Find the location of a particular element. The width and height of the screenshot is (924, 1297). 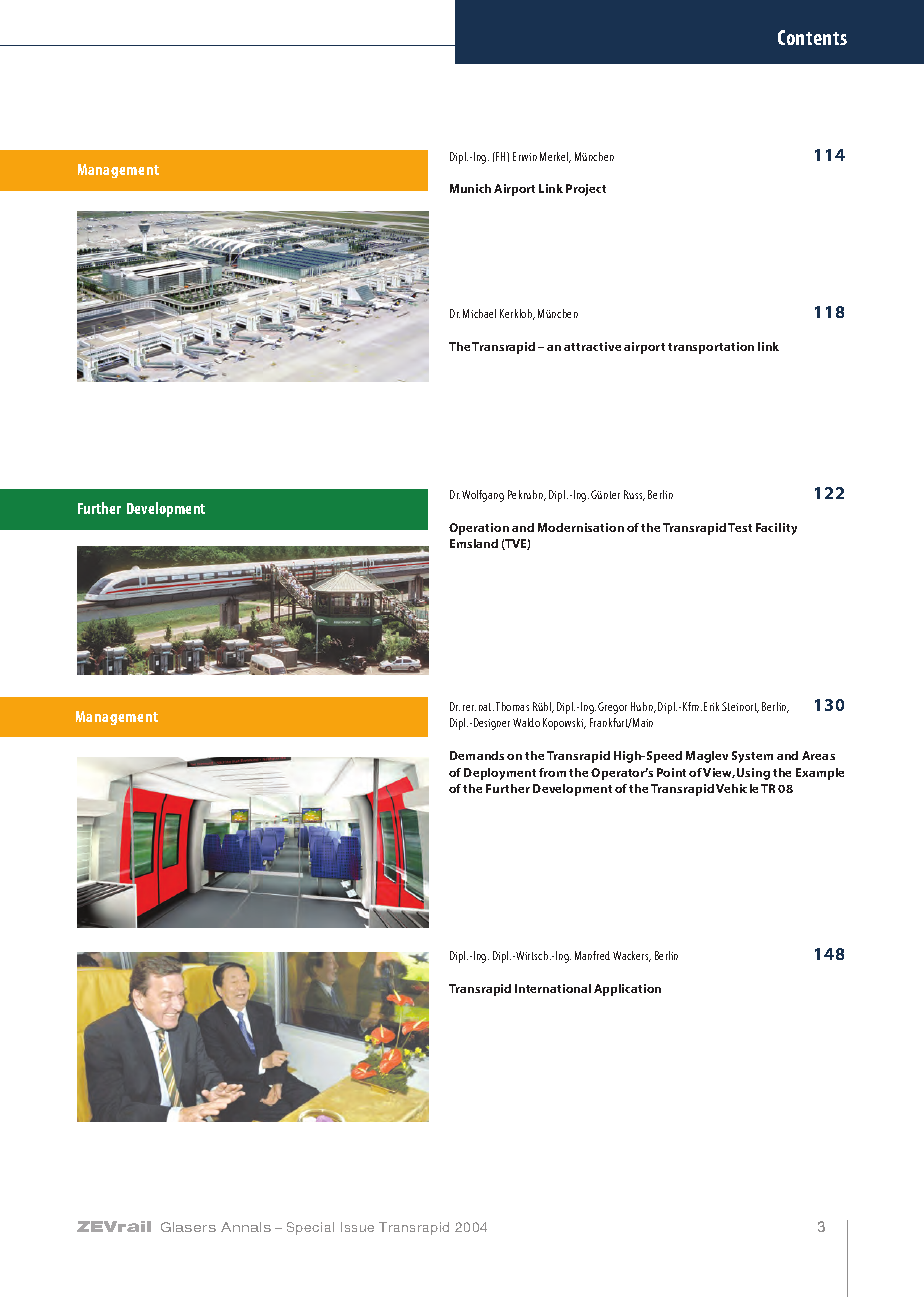

Issue is located at coordinates (357, 1227).
